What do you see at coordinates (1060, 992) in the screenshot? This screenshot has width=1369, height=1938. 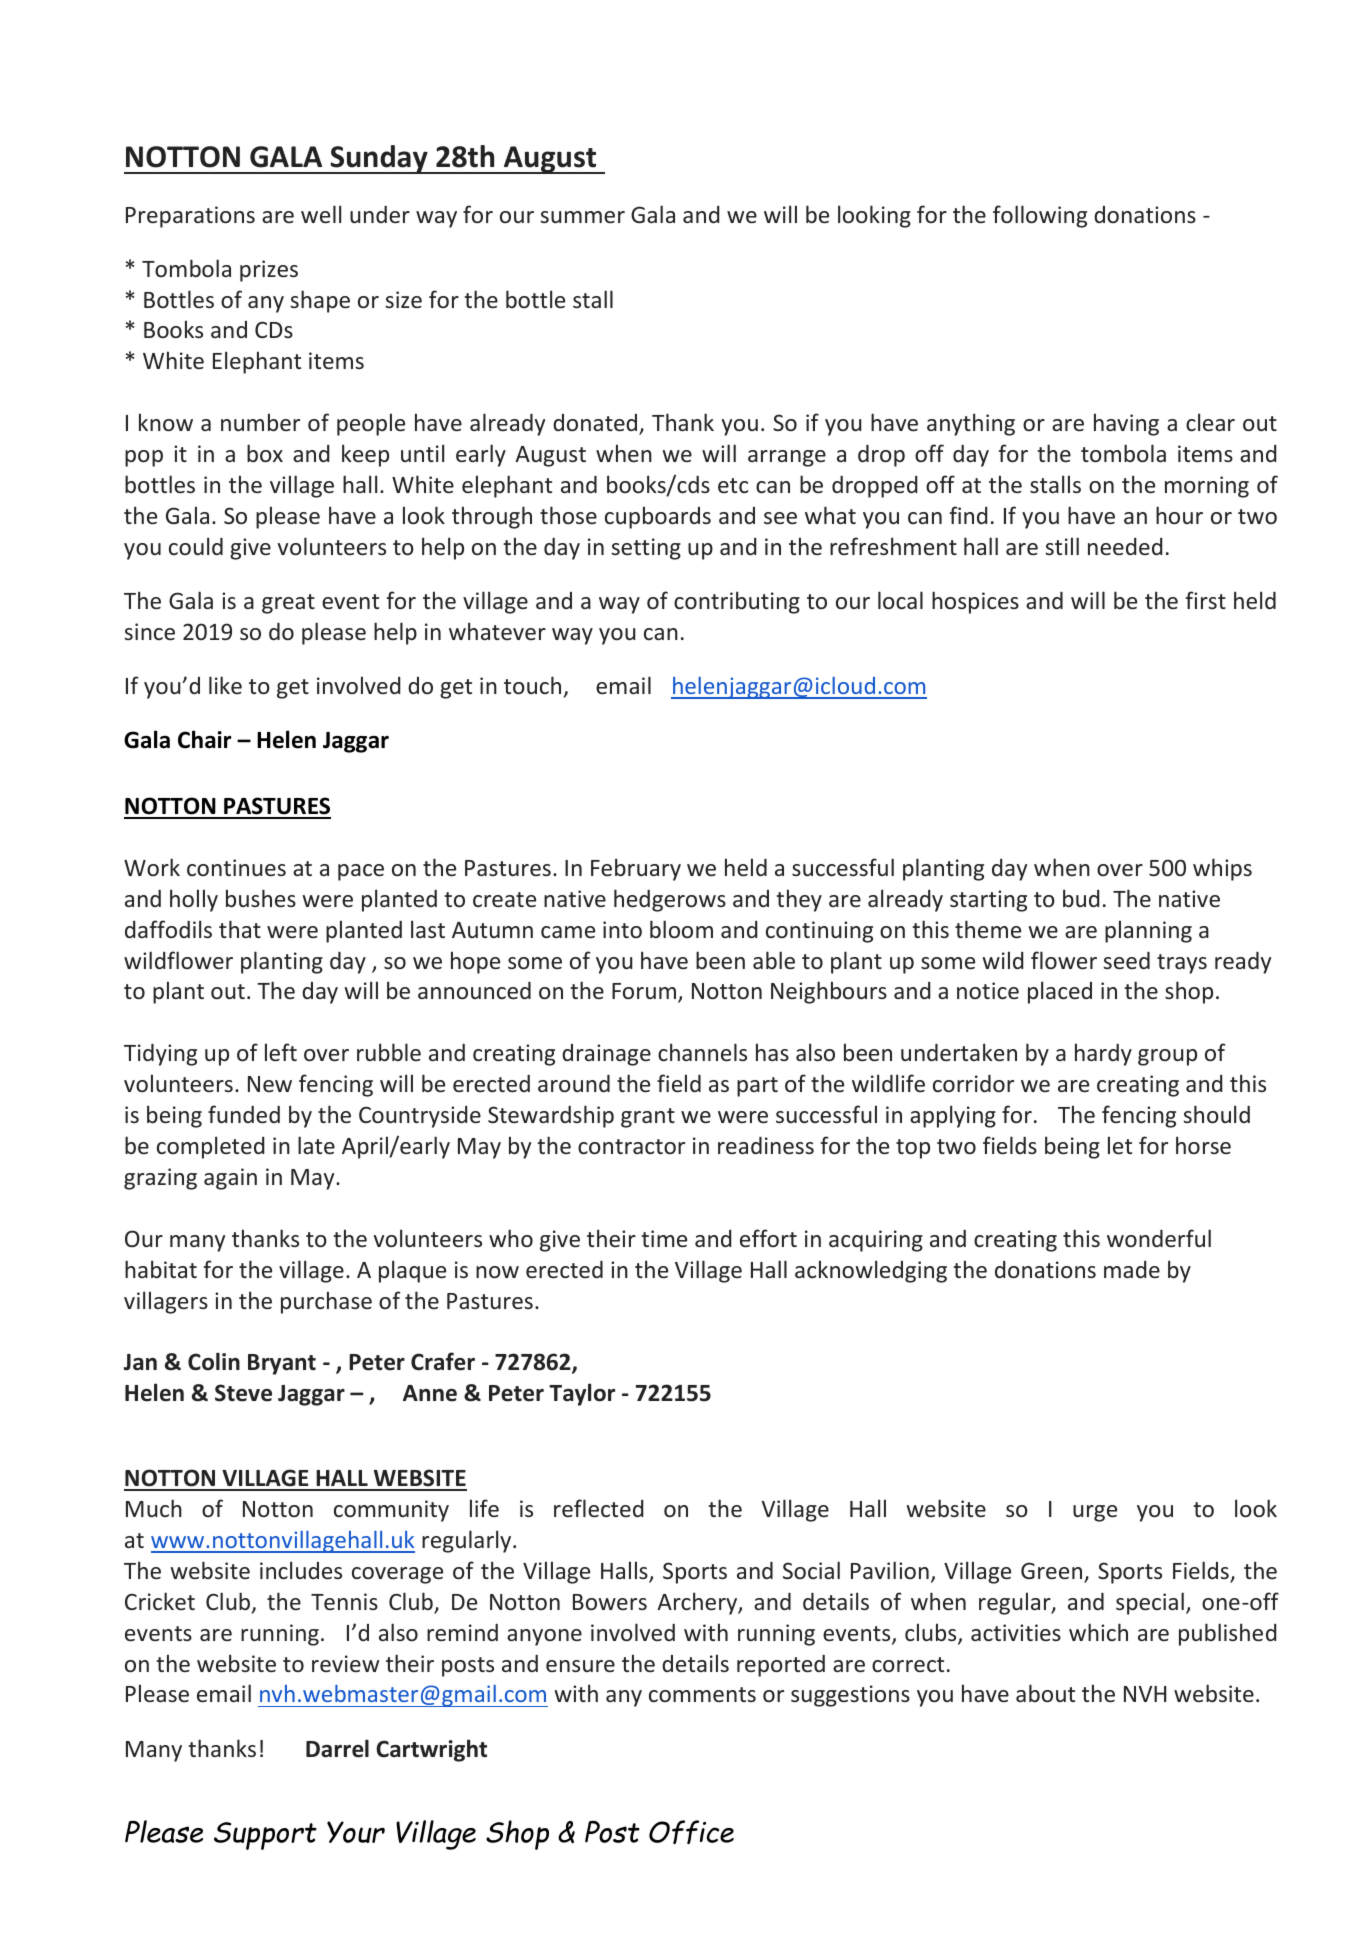 I see `placed` at bounding box center [1060, 992].
